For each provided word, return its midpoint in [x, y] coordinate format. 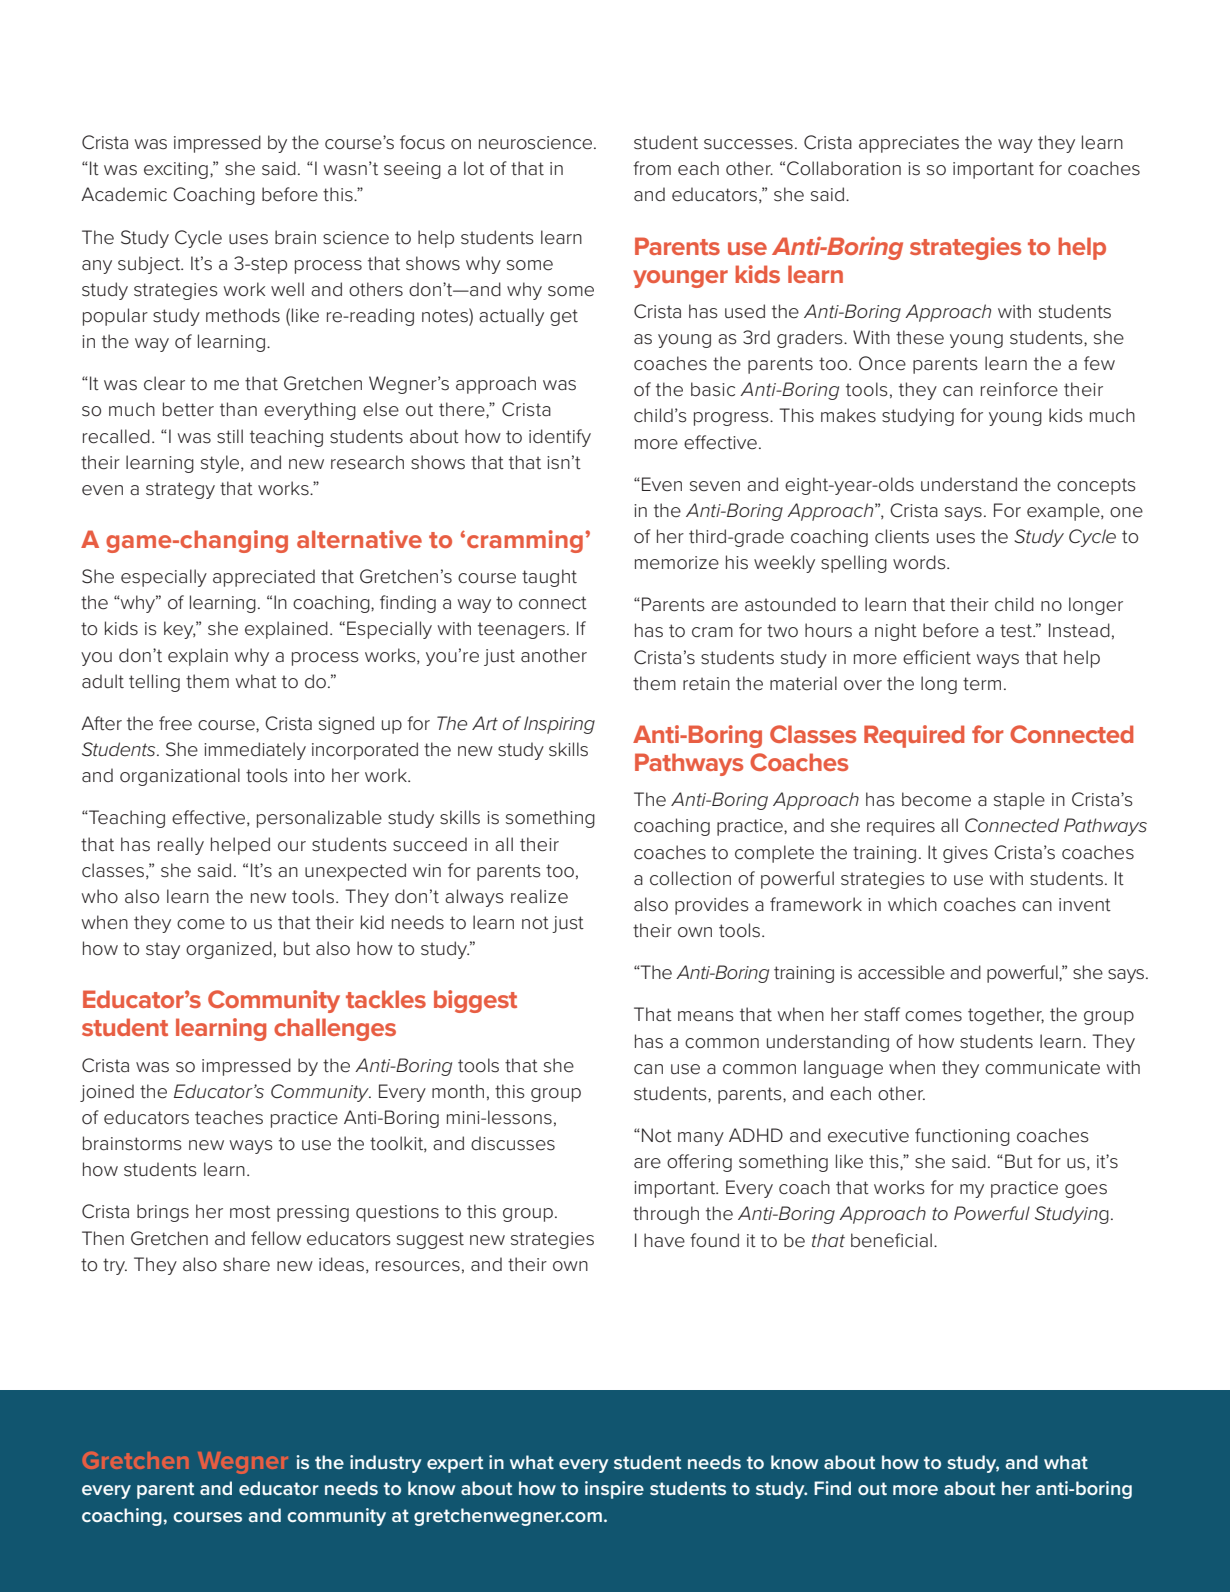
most [250, 1212]
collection [690, 878]
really [181, 846]
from [652, 168]
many [701, 1139]
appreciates [909, 144]
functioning [962, 1137]
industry [386, 1464]
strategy [180, 490]
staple [1019, 801]
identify [560, 438]
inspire [614, 1490]
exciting [176, 170]
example [1064, 512]
